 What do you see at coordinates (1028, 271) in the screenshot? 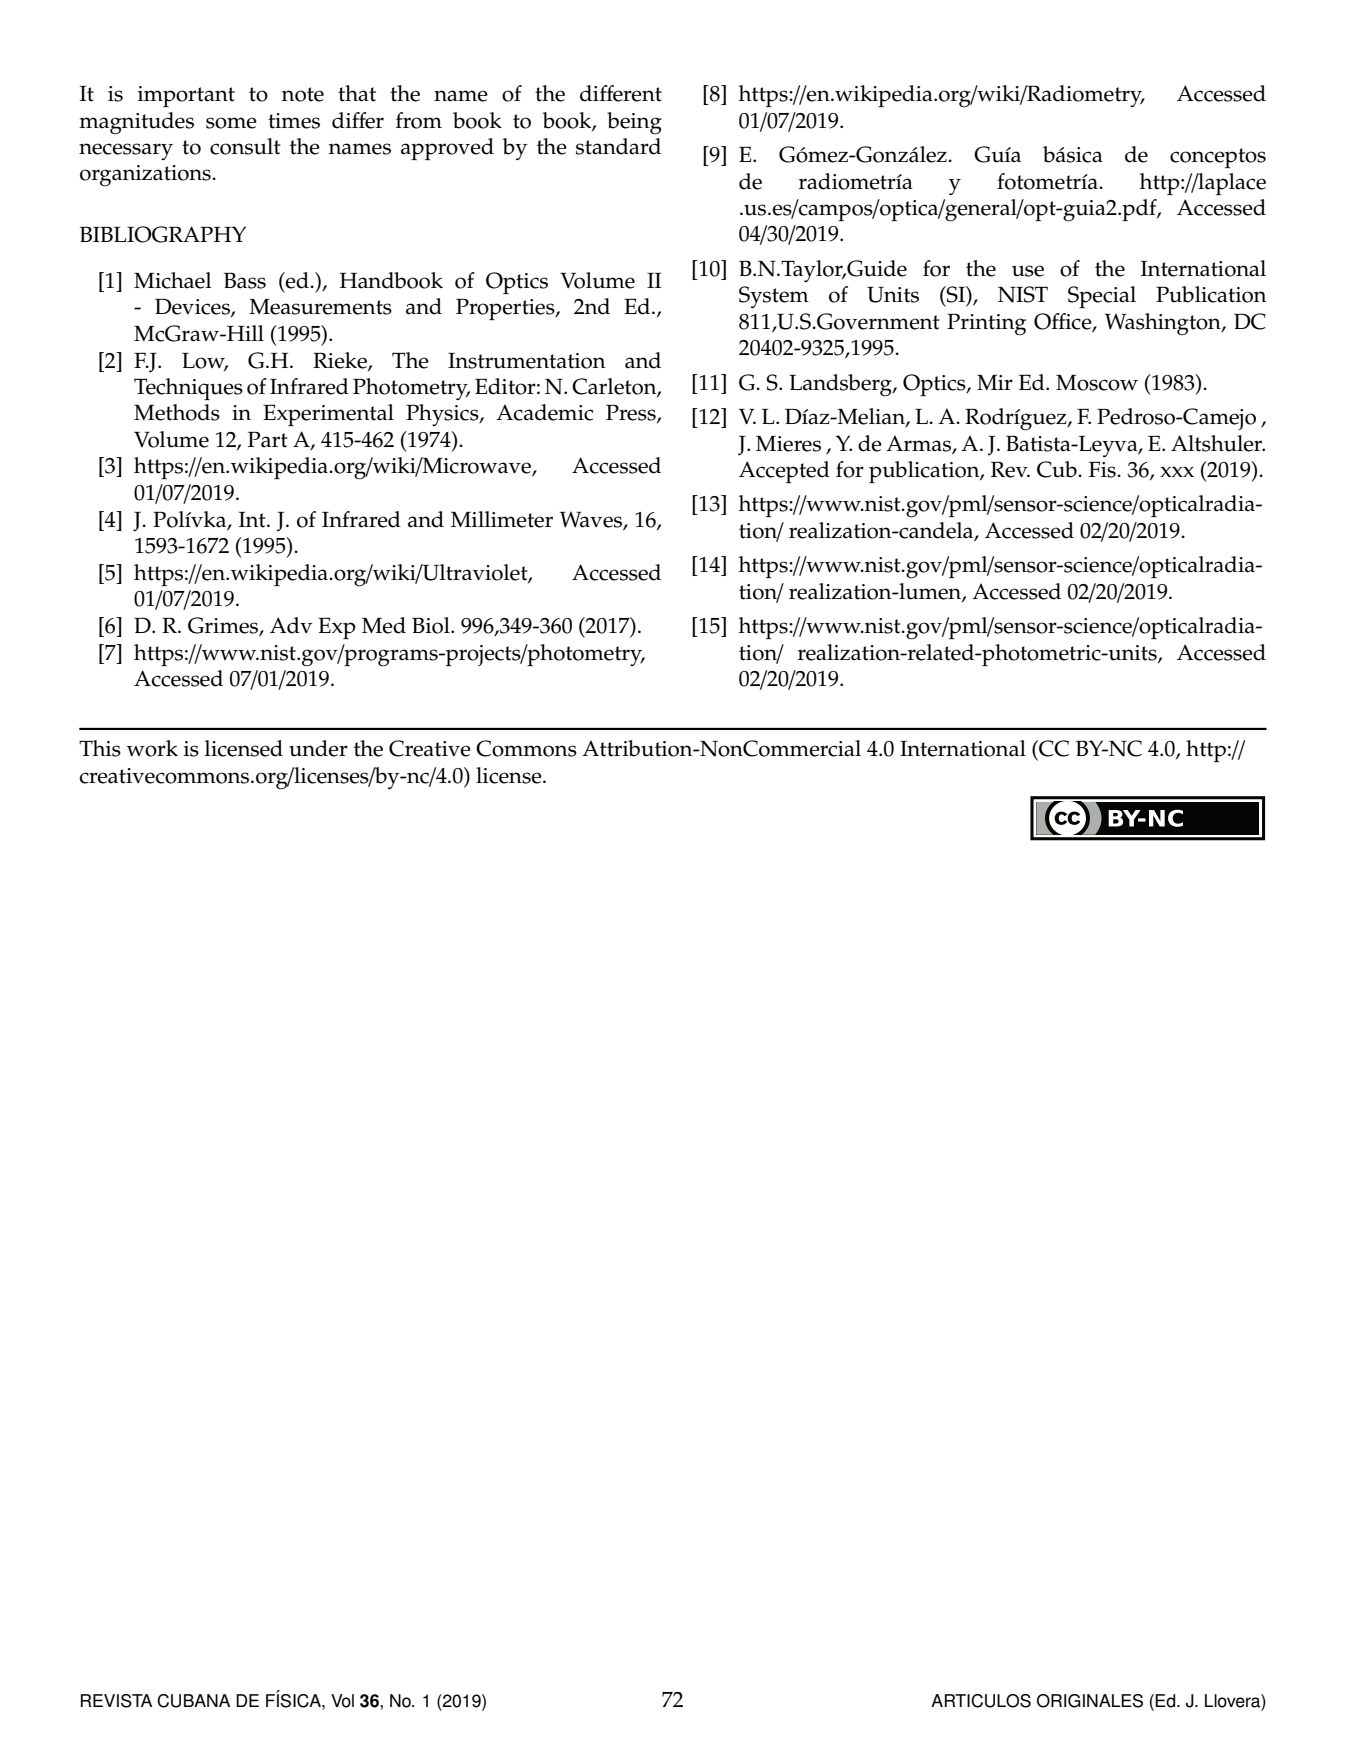
I see `use` at bounding box center [1028, 271].
